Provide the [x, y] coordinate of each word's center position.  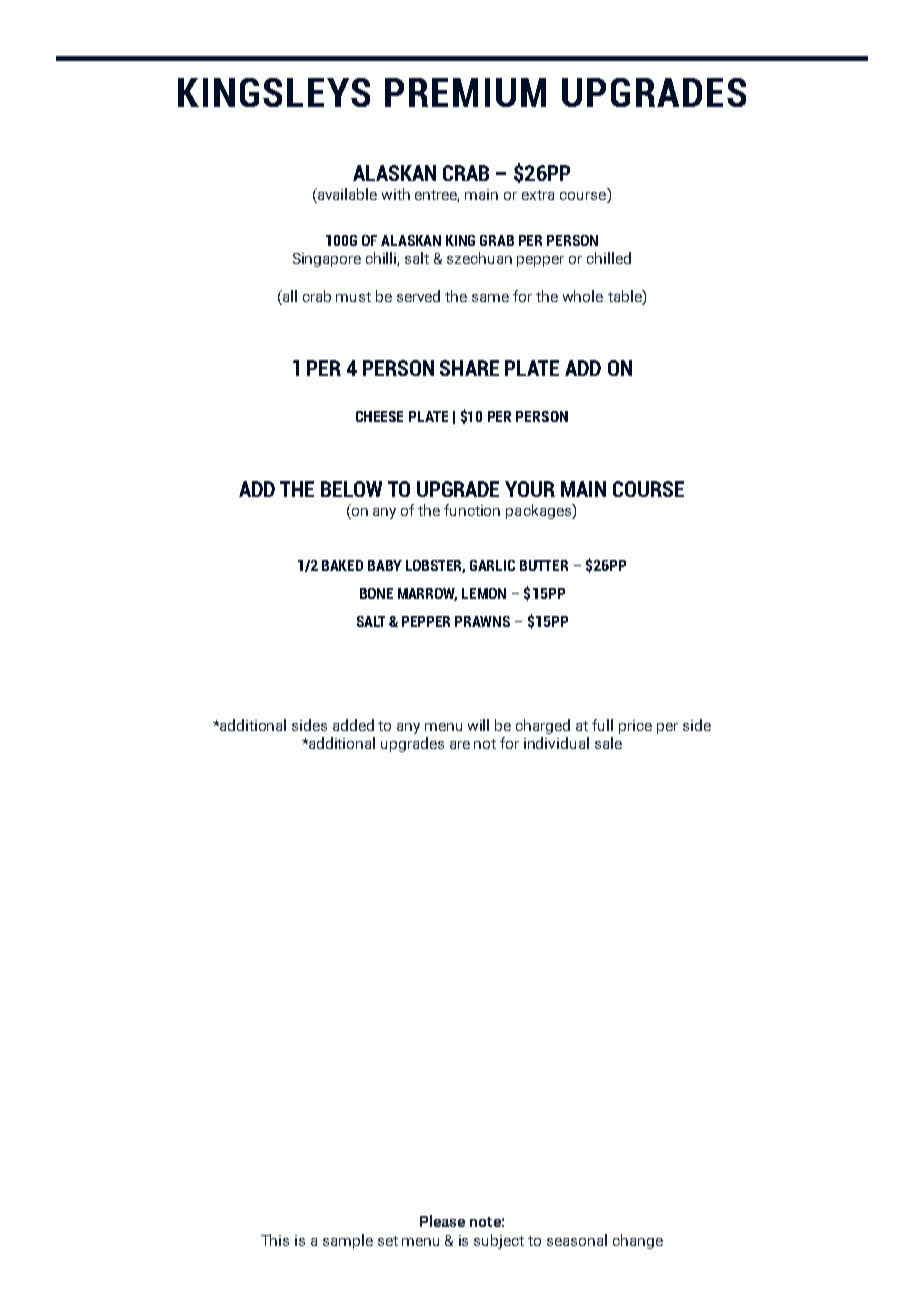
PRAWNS [482, 621]
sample [348, 1241]
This [275, 1240]
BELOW [351, 489]
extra [538, 195]
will [478, 725]
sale [608, 743]
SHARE [469, 368]
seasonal [577, 1240]
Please [442, 1221]
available [346, 194]
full [602, 725]
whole [583, 296]
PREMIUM [465, 92]
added [353, 725]
